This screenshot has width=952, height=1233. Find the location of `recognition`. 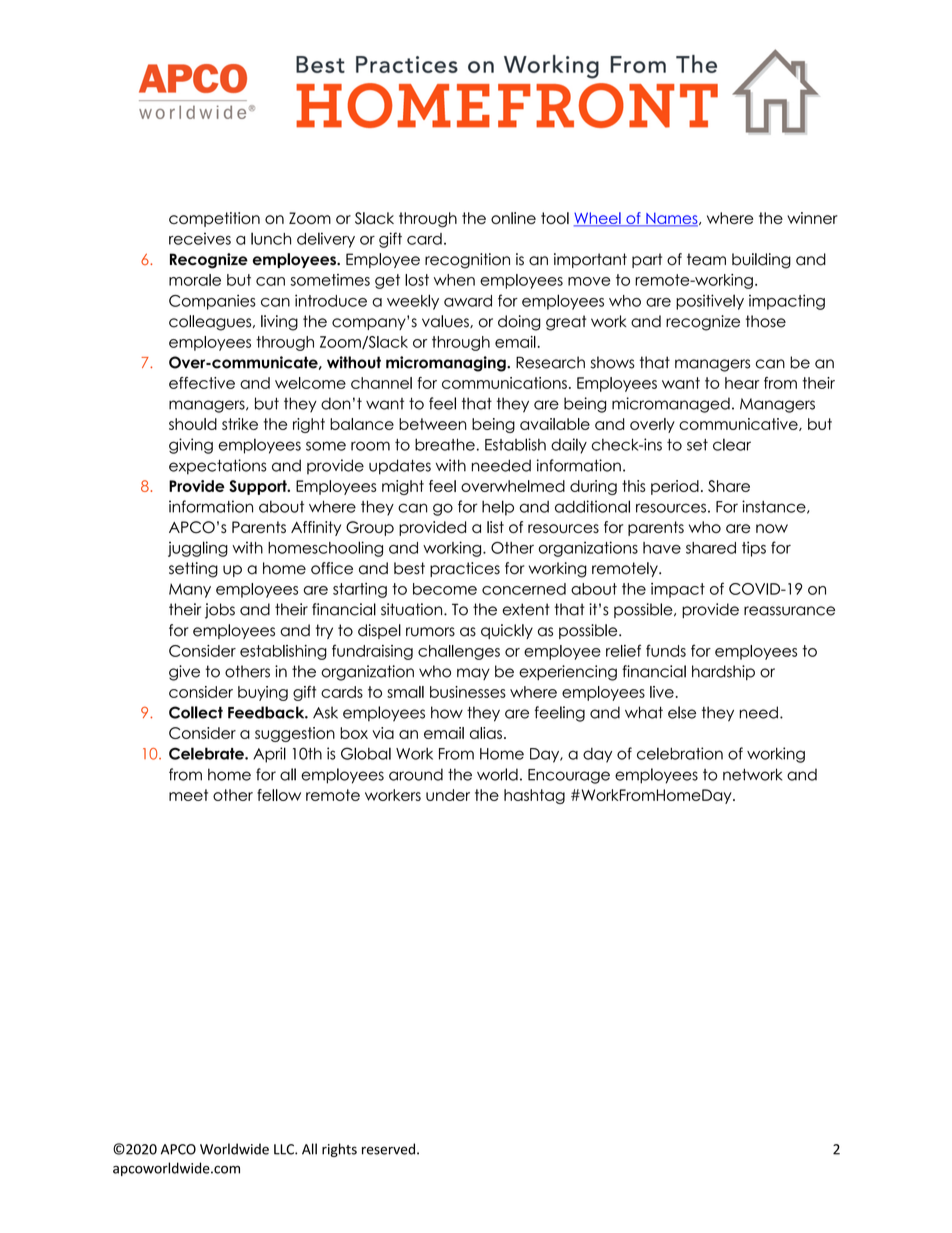

recognition is located at coordinates (467, 261).
